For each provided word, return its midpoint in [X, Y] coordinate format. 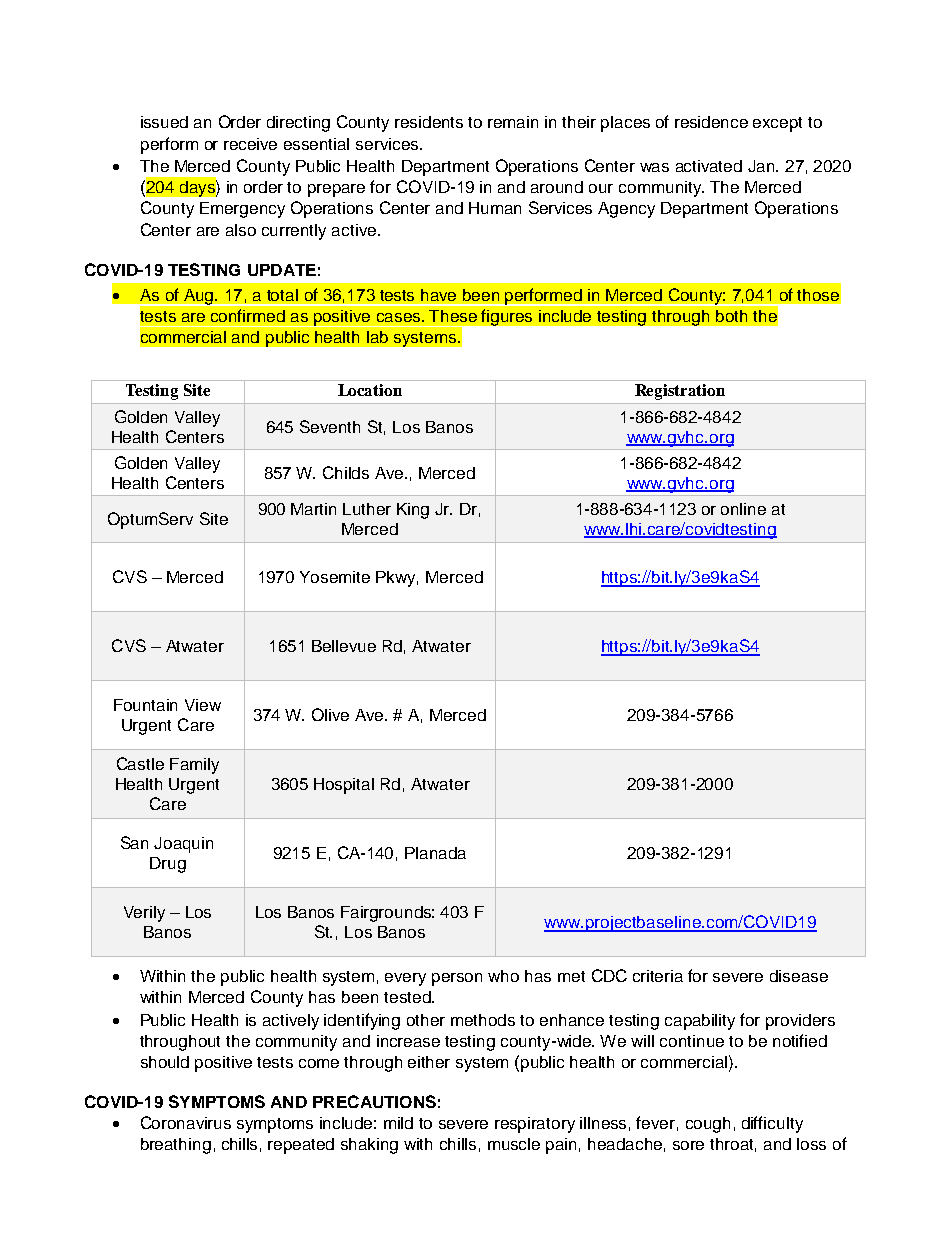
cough [708, 1125]
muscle [514, 1144]
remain [513, 122]
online [743, 509]
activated [709, 166]
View [203, 705]
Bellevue [344, 646]
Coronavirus [186, 1122]
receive [250, 144]
